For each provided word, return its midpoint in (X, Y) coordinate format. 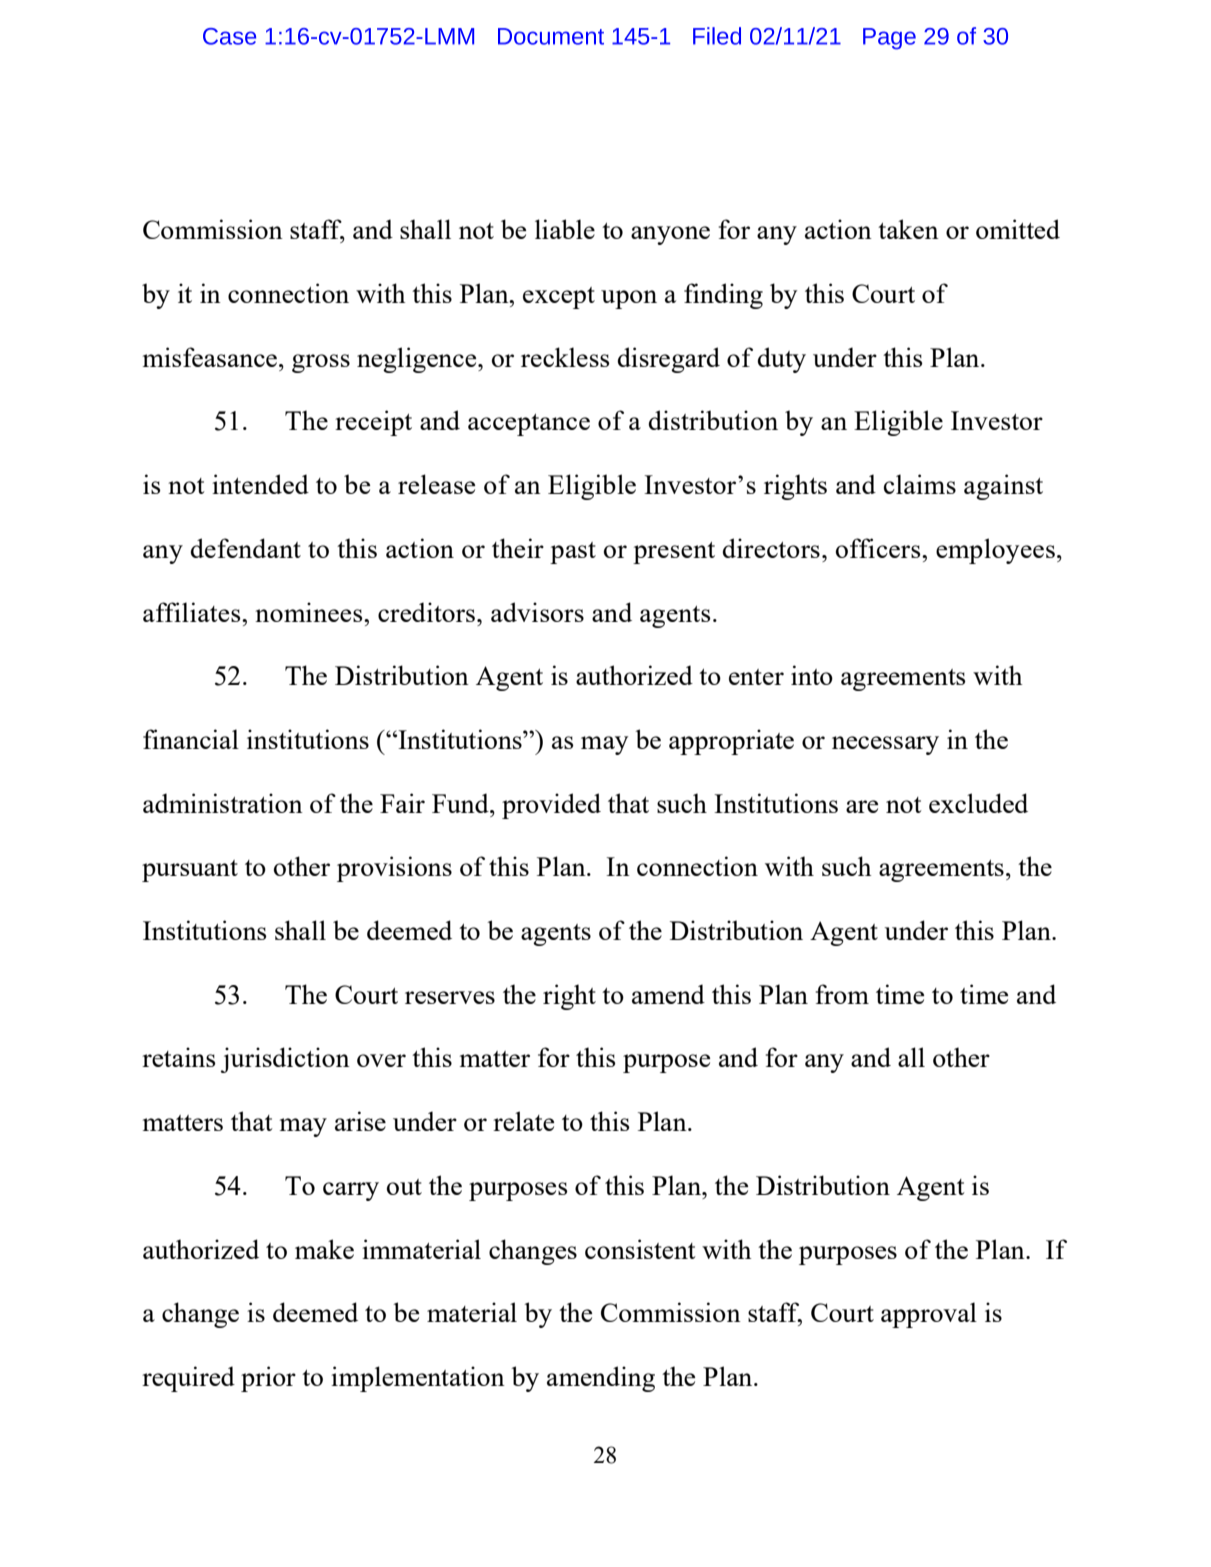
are (862, 806)
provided (551, 806)
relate (523, 1121)
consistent (640, 1249)
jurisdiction (285, 1060)
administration (223, 803)
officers (879, 548)
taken (908, 229)
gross (321, 363)
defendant (246, 548)
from (842, 994)
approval (929, 1315)
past (573, 553)
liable (565, 229)
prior (268, 1379)
